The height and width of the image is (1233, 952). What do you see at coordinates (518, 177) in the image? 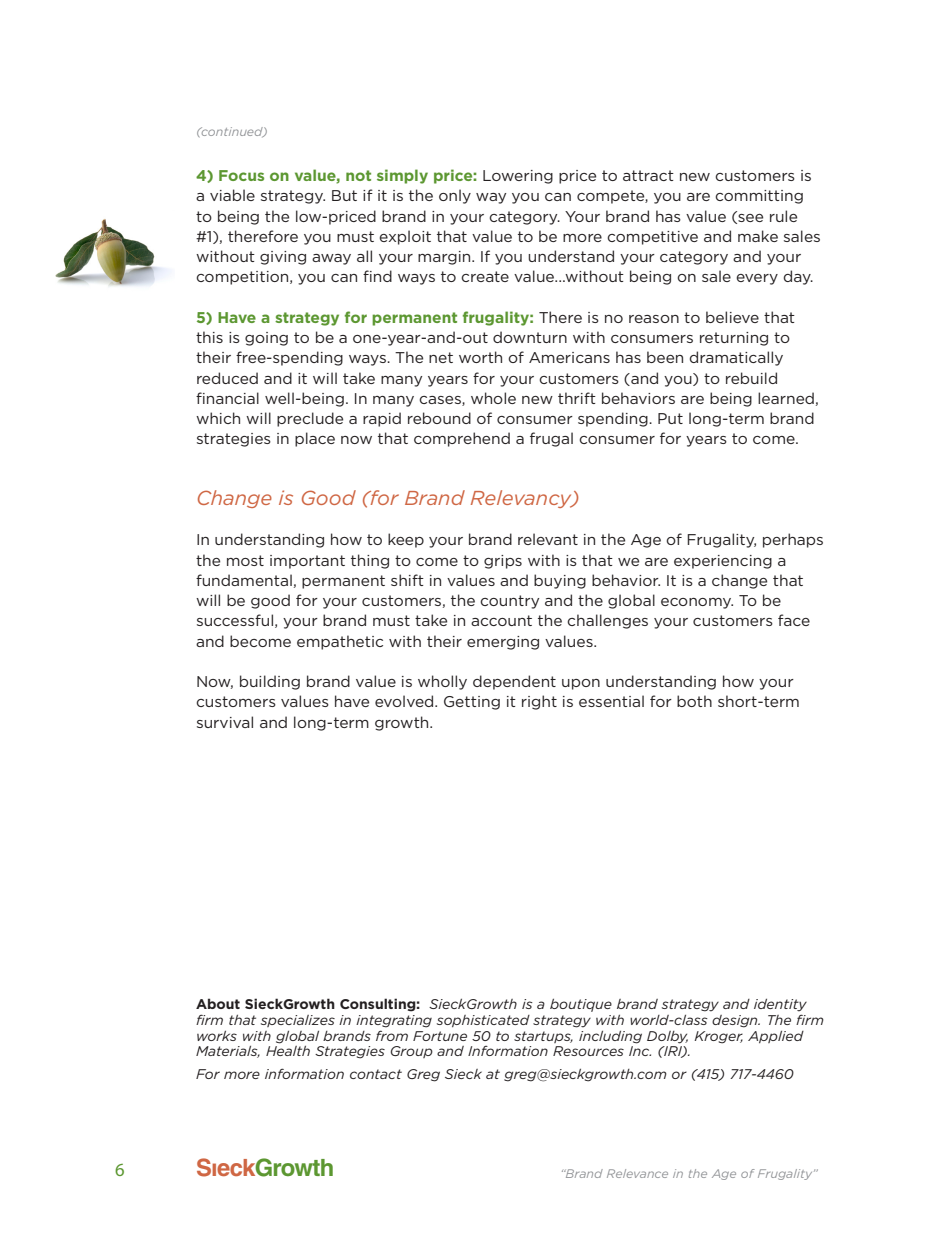
I see `Lowering` at bounding box center [518, 177].
